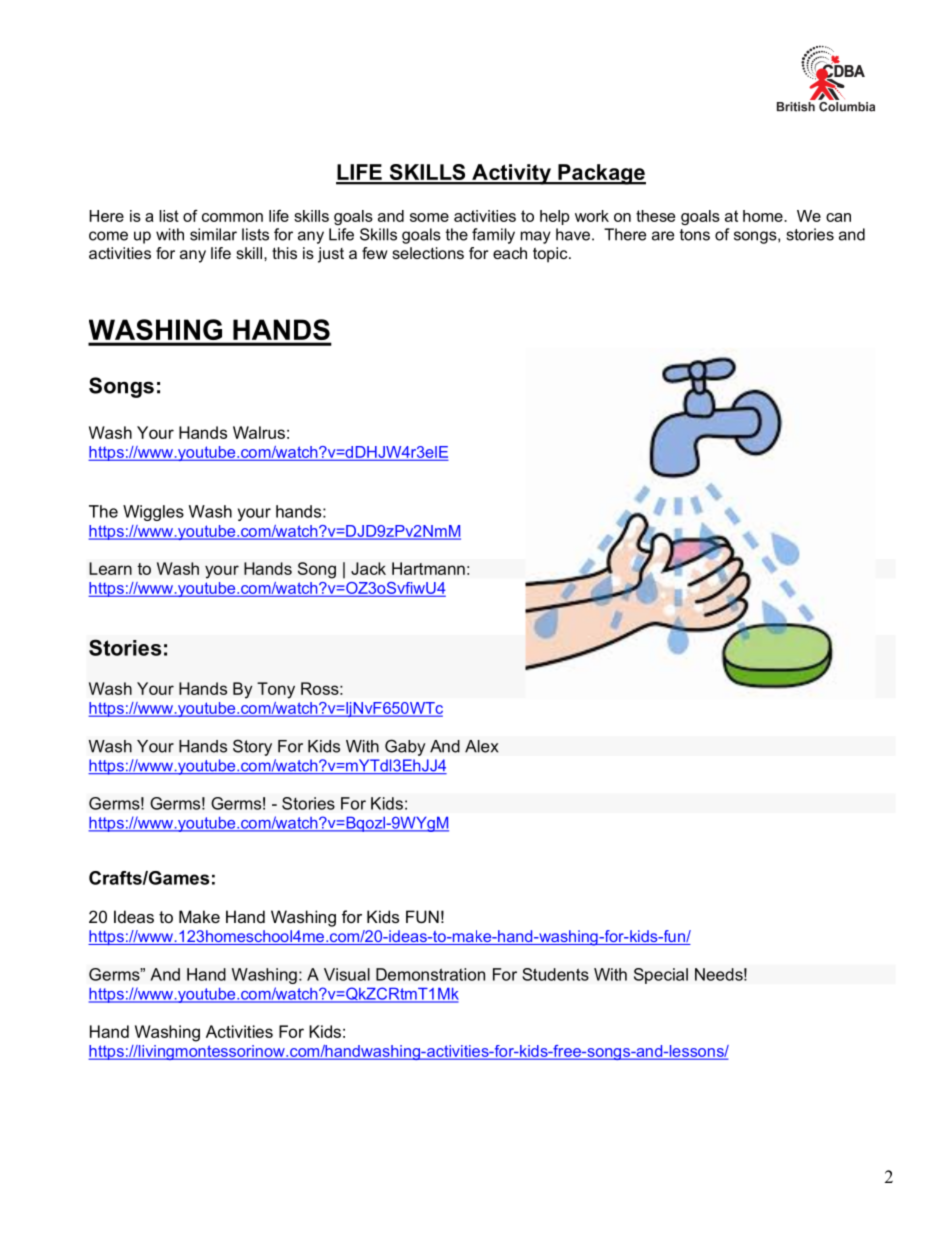  Describe the element at coordinates (428, 568) in the screenshot. I see `Hartmann` at that location.
